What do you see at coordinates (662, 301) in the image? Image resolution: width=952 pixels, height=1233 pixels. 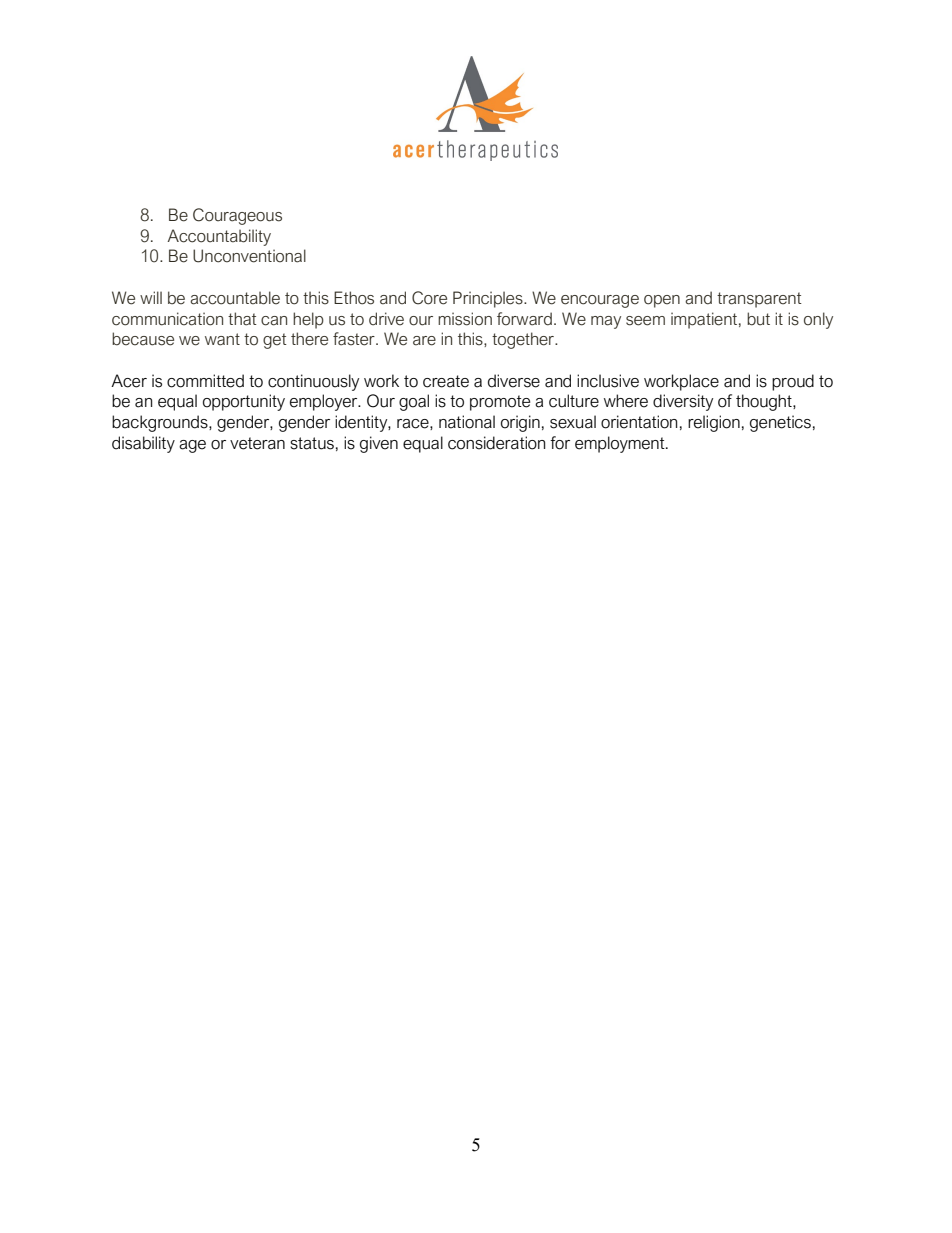 I see `open` at bounding box center [662, 301].
